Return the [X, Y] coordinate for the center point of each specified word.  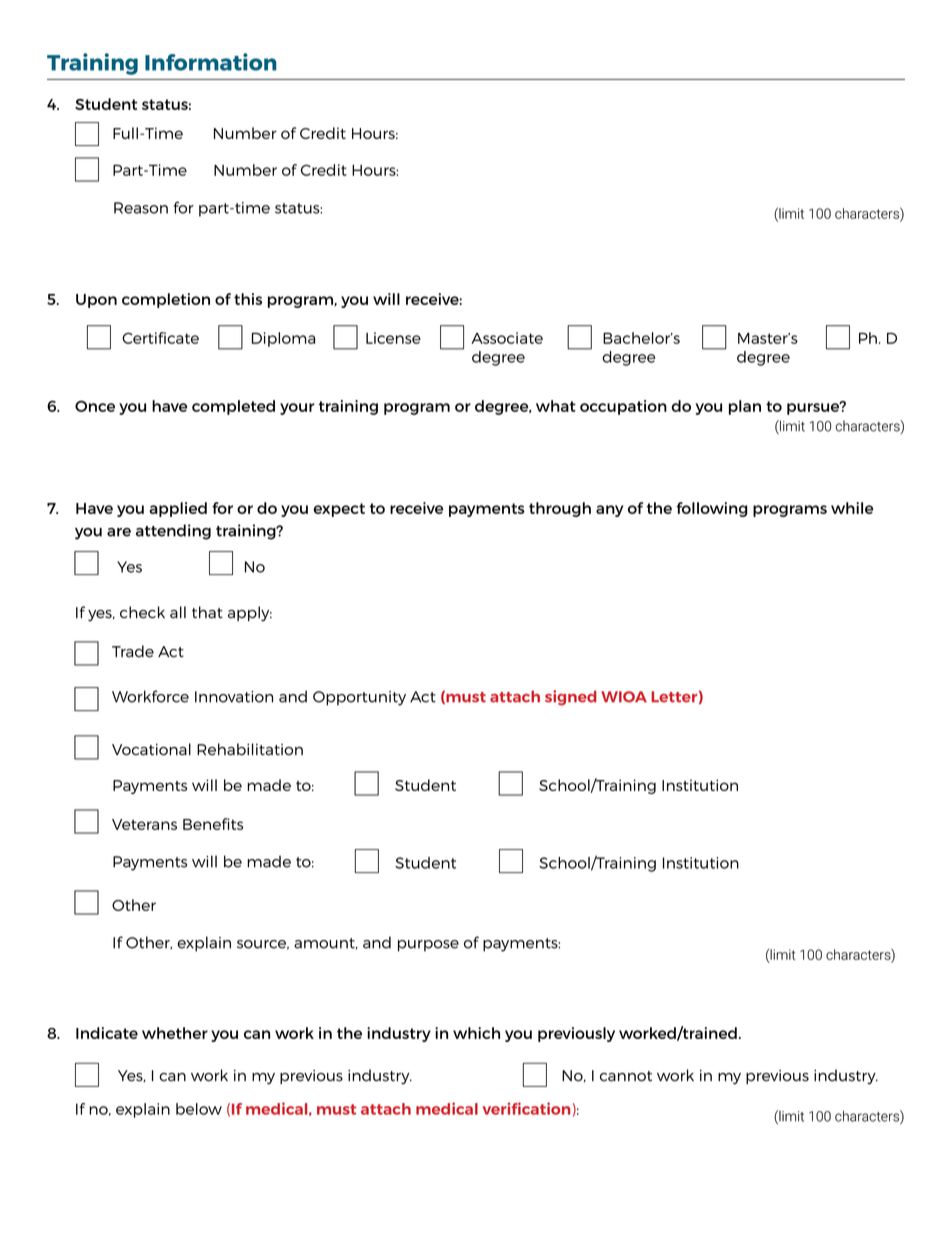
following [712, 509]
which [476, 1033]
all [178, 612]
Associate [507, 338]
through [560, 509]
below [199, 1109]
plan [745, 407]
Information [211, 62]
